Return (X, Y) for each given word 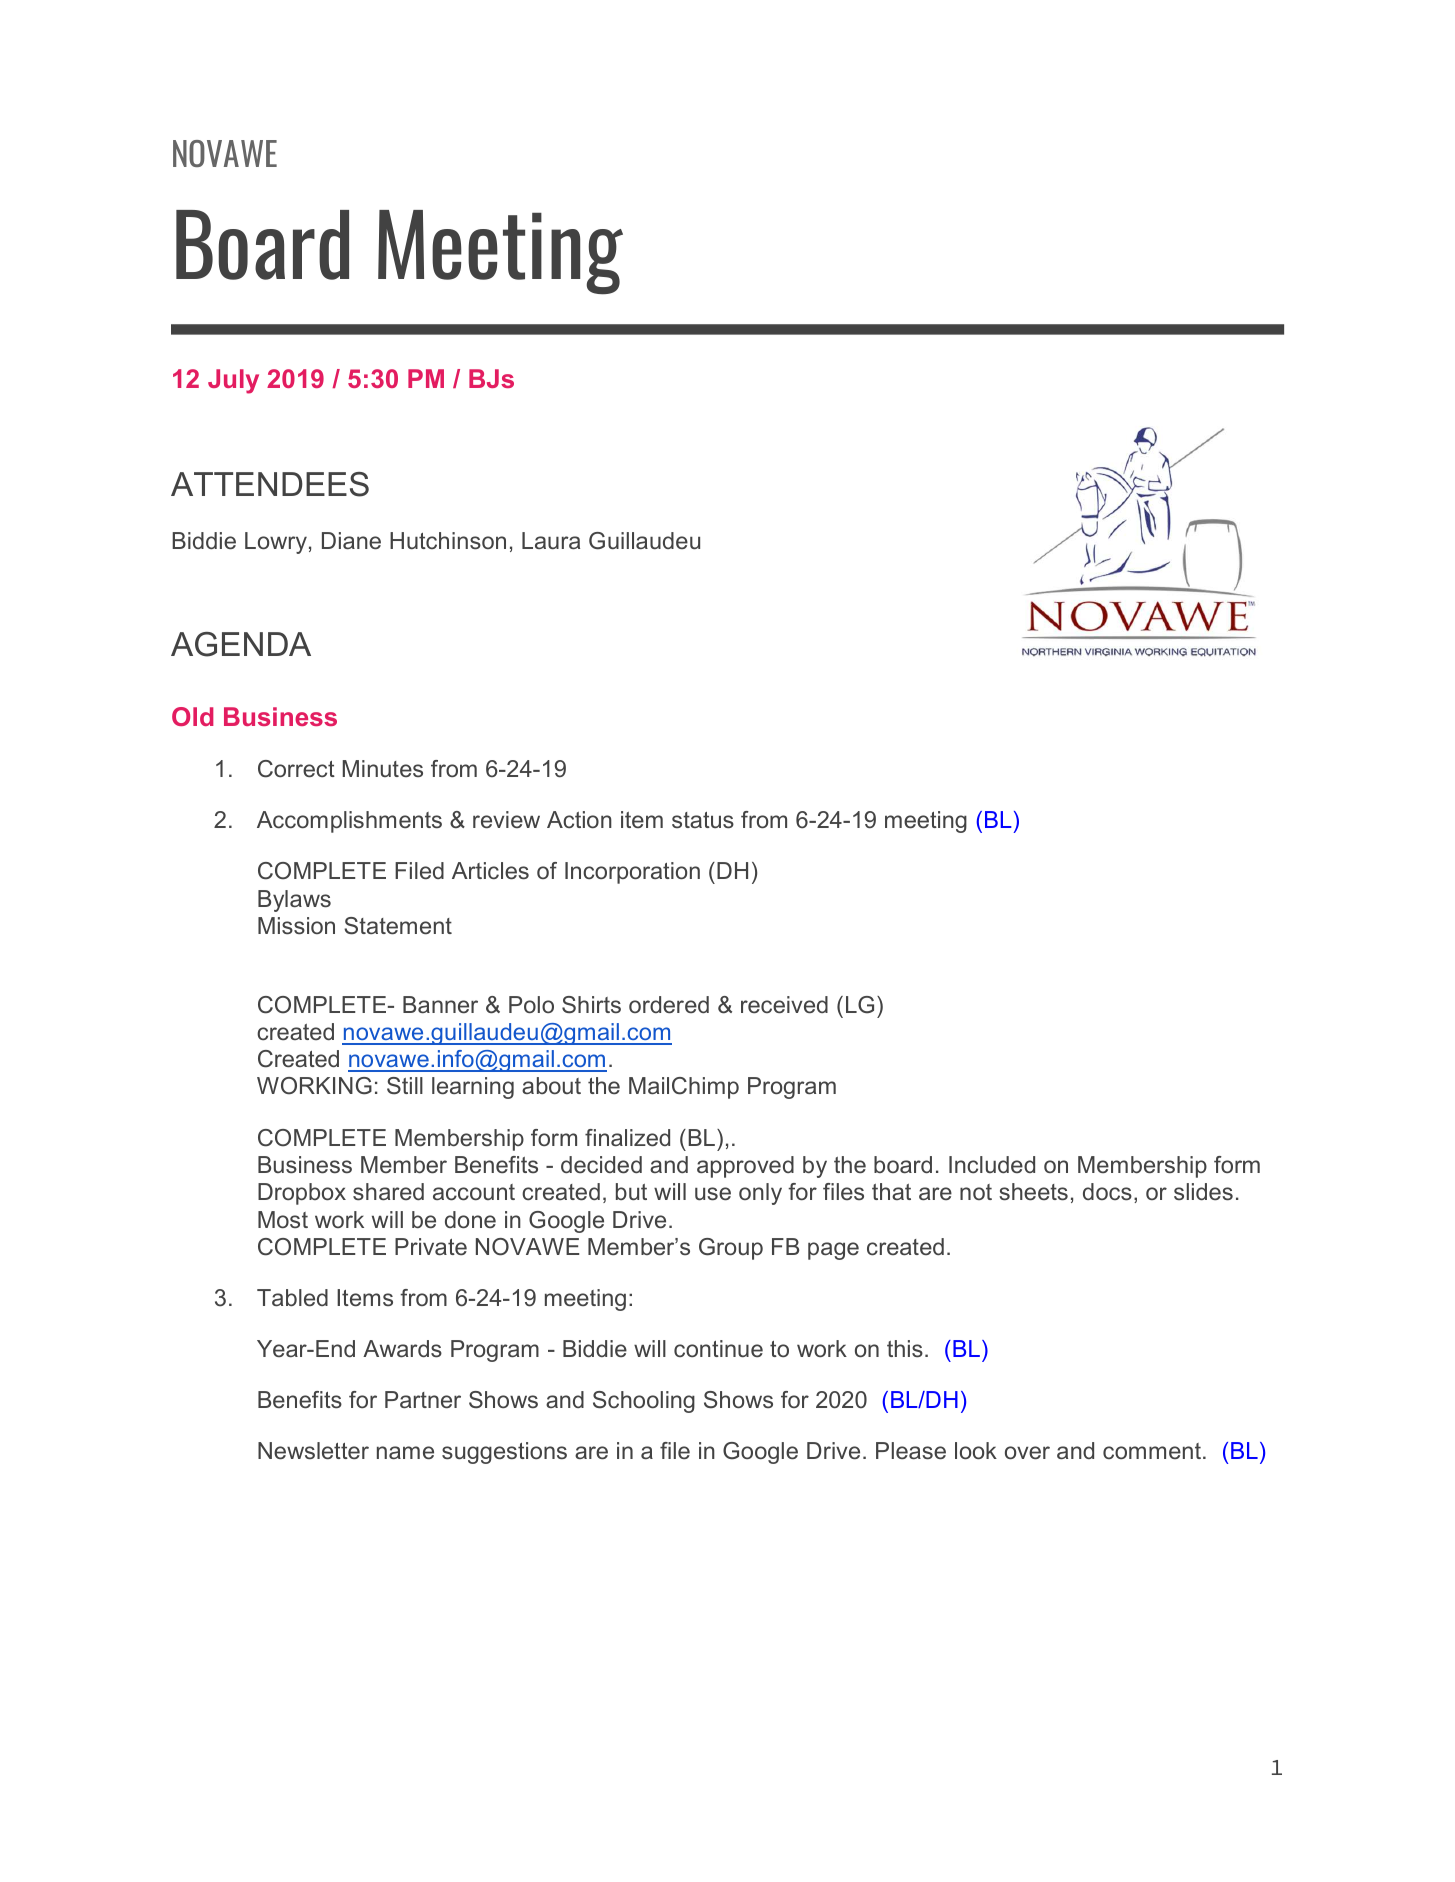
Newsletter (313, 1451)
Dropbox (302, 1194)
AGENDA (241, 644)
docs (1107, 1192)
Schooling (644, 1402)
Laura (551, 540)
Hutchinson (448, 541)
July (233, 381)
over (1027, 1453)
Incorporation (632, 873)
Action (579, 820)
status (703, 820)
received (784, 1005)
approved (745, 1167)
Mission (296, 926)
